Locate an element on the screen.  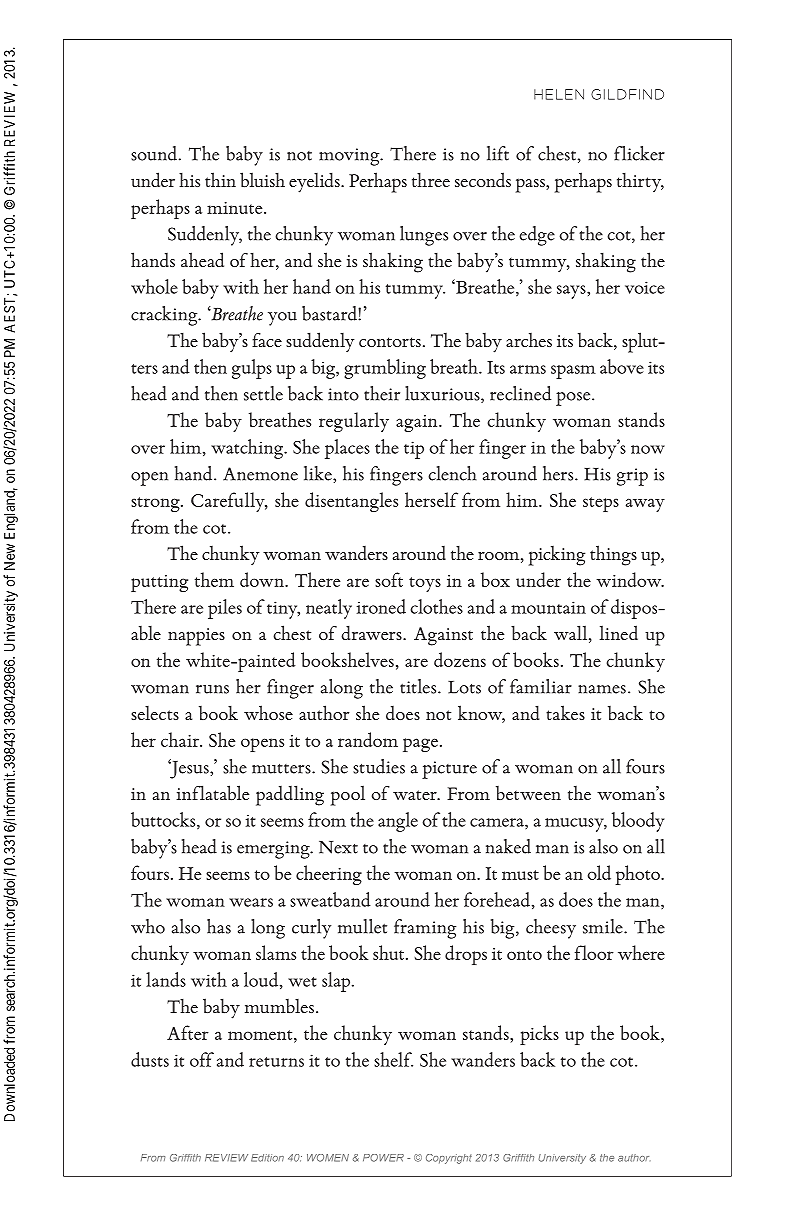
off is located at coordinates (202, 1059).
